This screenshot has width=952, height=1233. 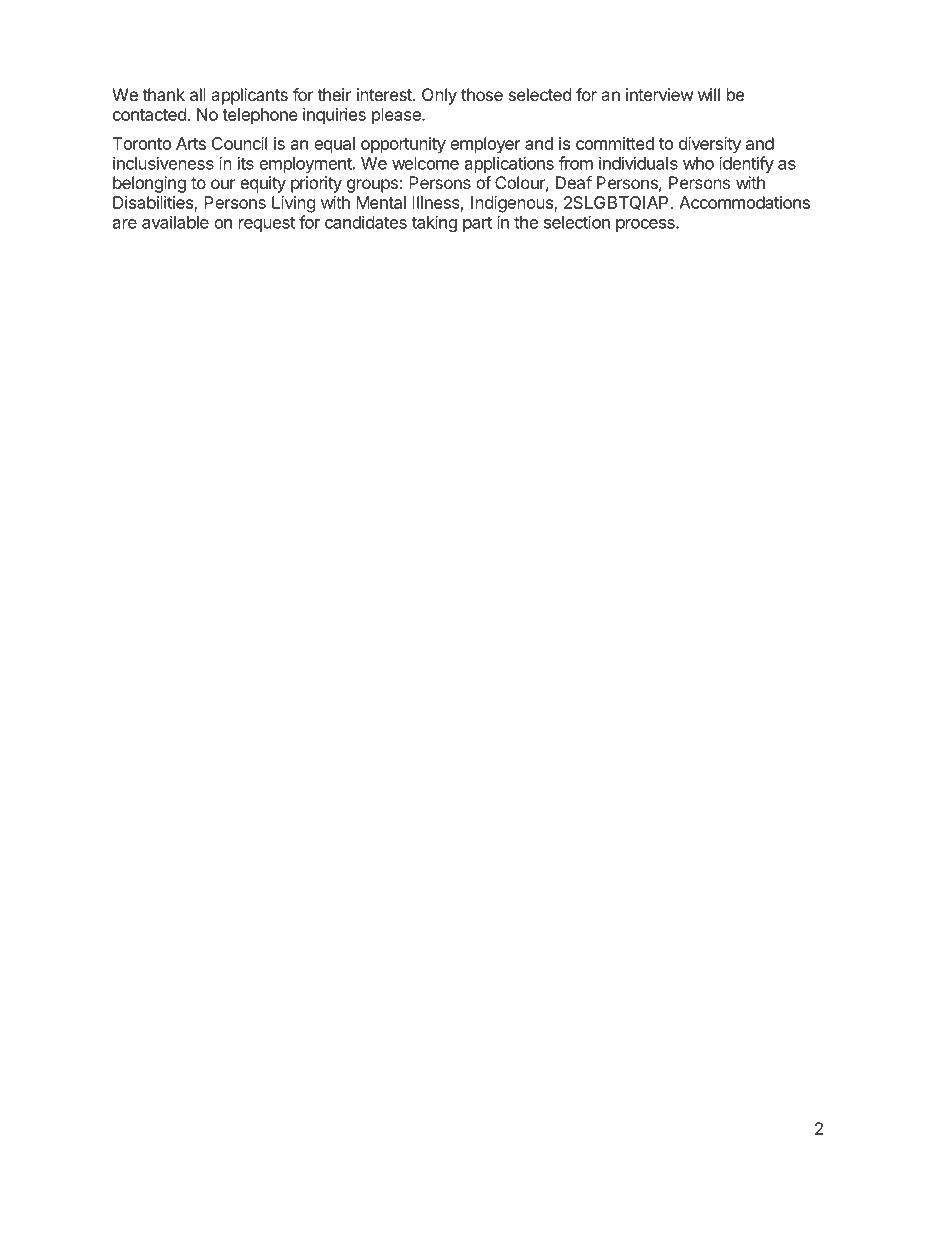 I want to click on welcome, so click(x=425, y=163).
